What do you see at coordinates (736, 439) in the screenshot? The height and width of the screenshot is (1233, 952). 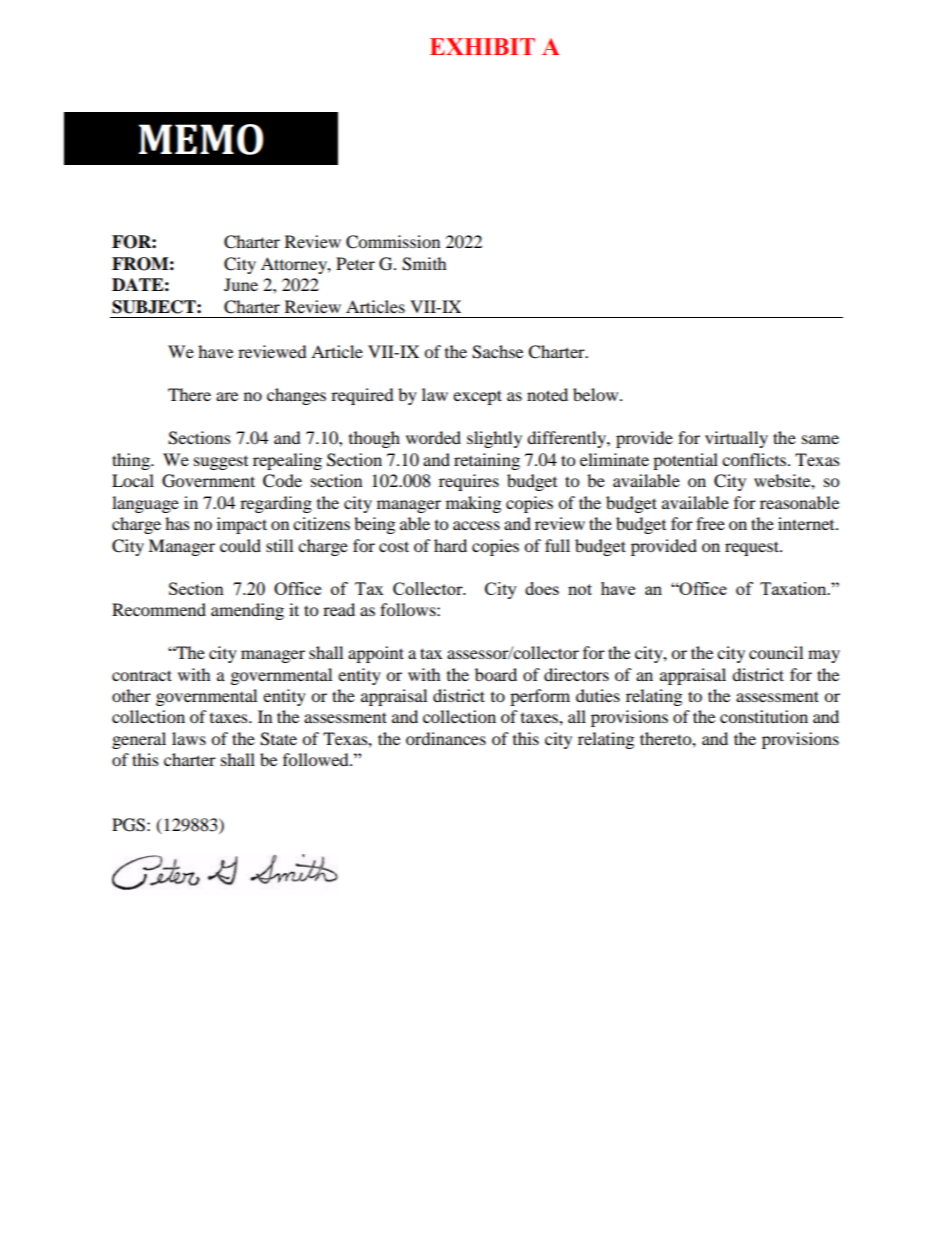 I see `virtually` at bounding box center [736, 439].
